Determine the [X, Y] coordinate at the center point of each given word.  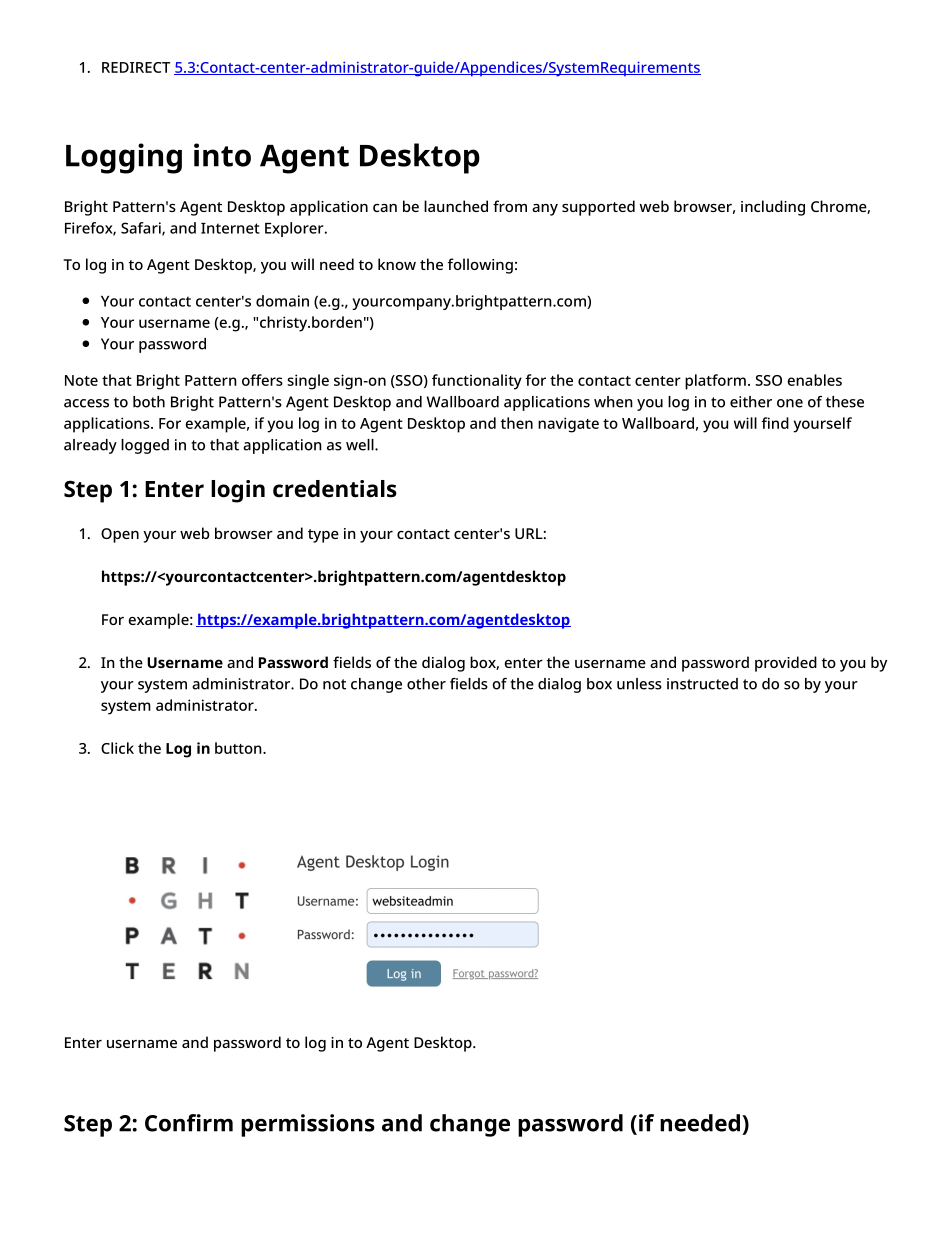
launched [456, 206]
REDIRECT [136, 67]
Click [117, 748]
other [426, 684]
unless [639, 684]
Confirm [189, 1123]
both [149, 402]
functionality [477, 382]
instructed [702, 684]
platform [715, 382]
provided [786, 664]
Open [120, 535]
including [773, 208]
